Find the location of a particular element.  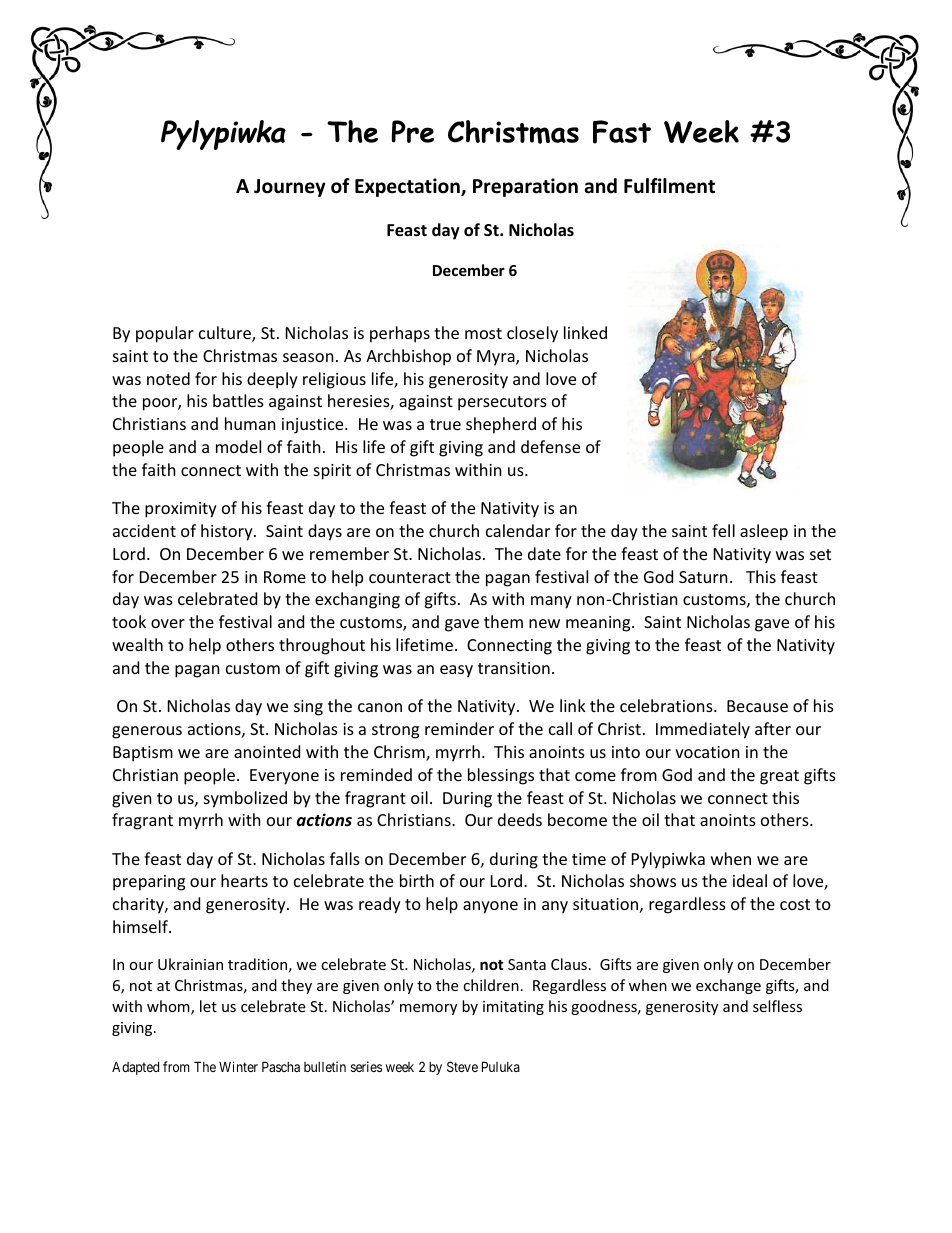

them is located at coordinates (503, 621).
